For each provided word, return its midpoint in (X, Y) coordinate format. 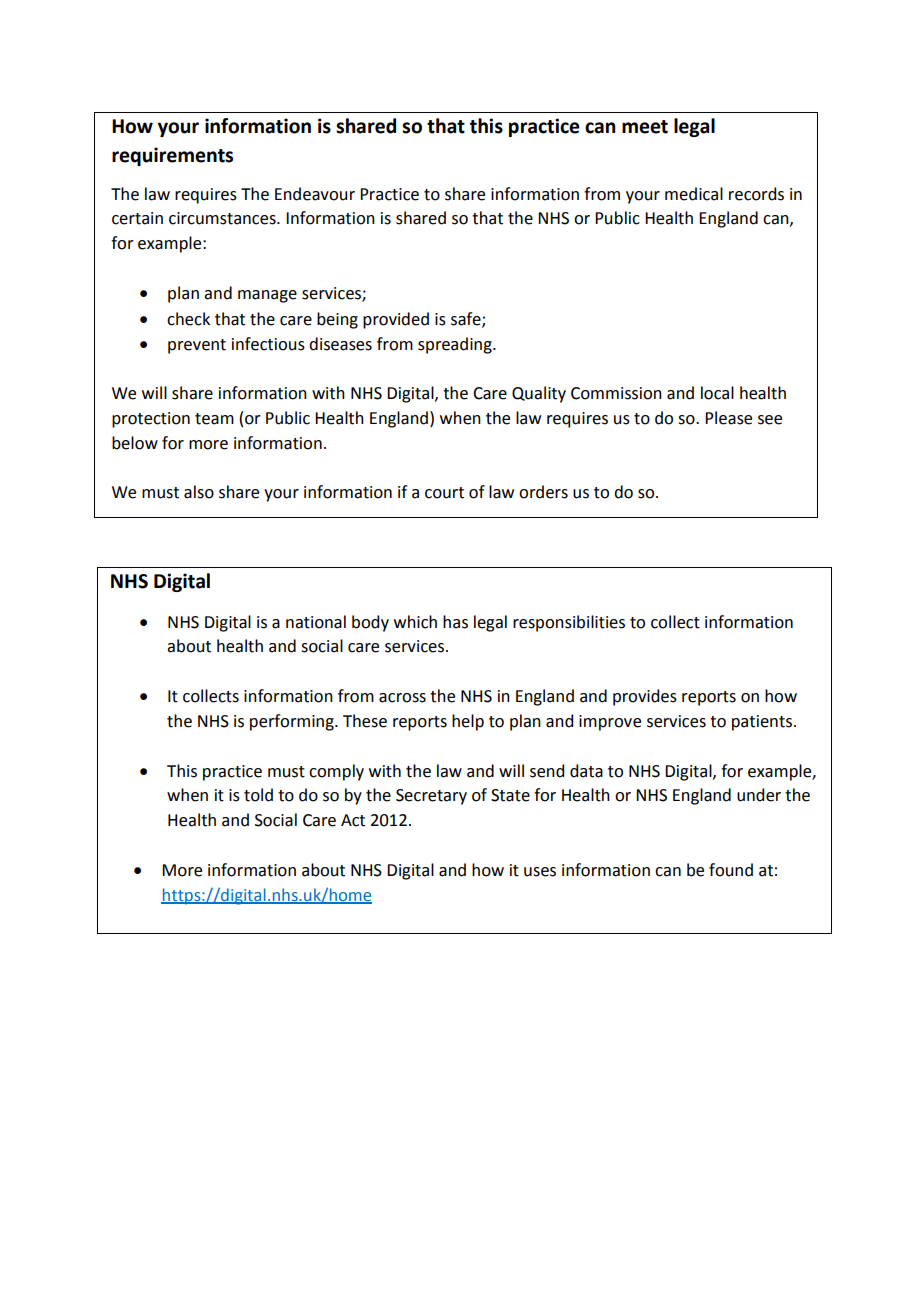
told (258, 795)
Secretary (431, 797)
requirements (172, 156)
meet (645, 127)
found (731, 870)
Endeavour (315, 194)
